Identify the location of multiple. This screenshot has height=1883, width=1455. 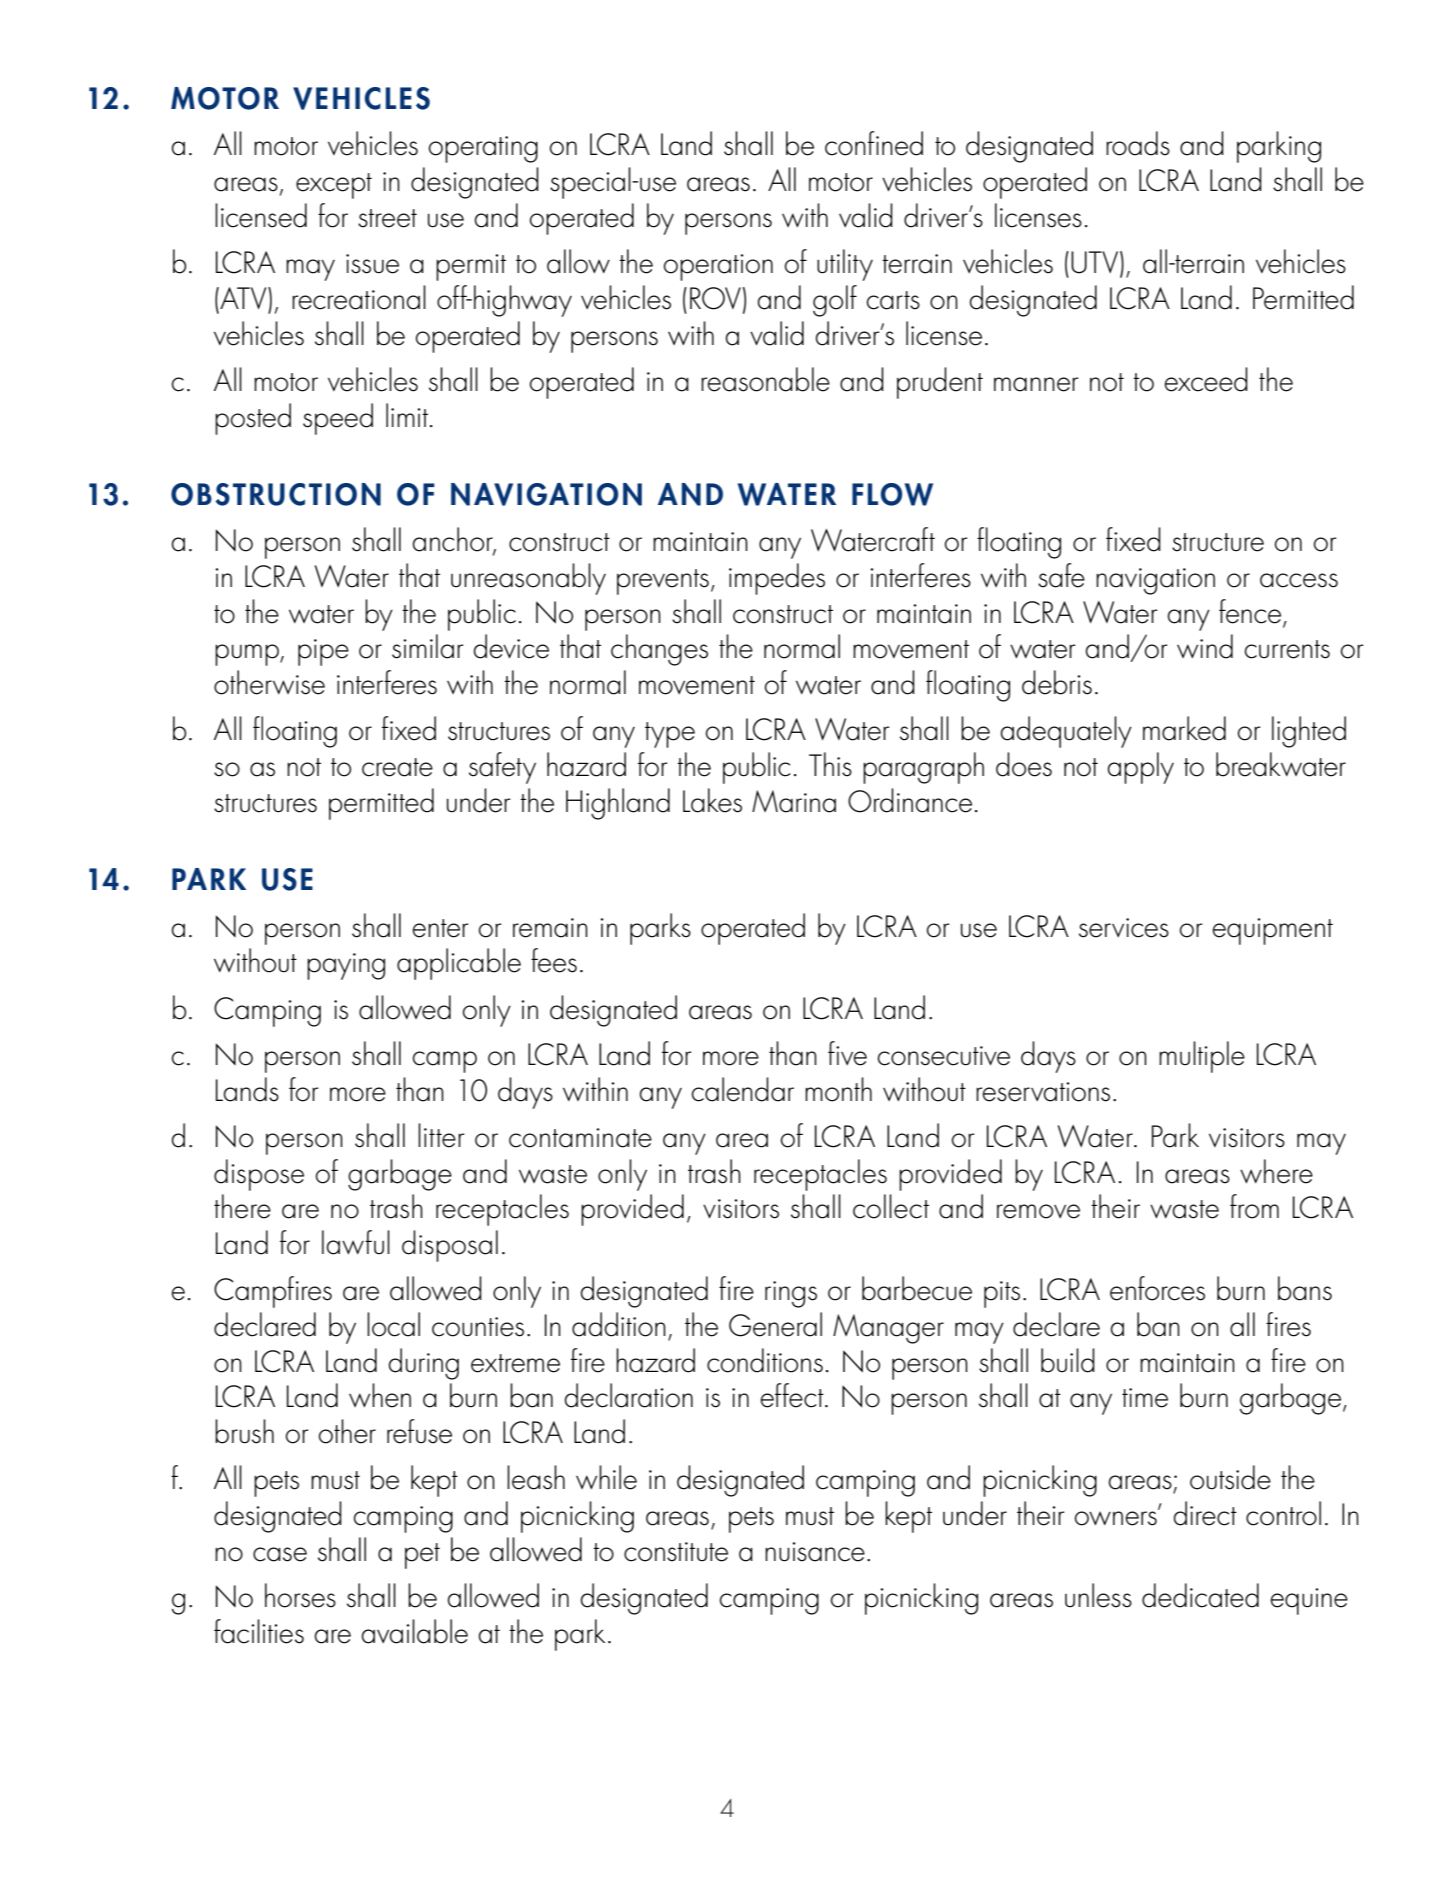
(1202, 1057).
